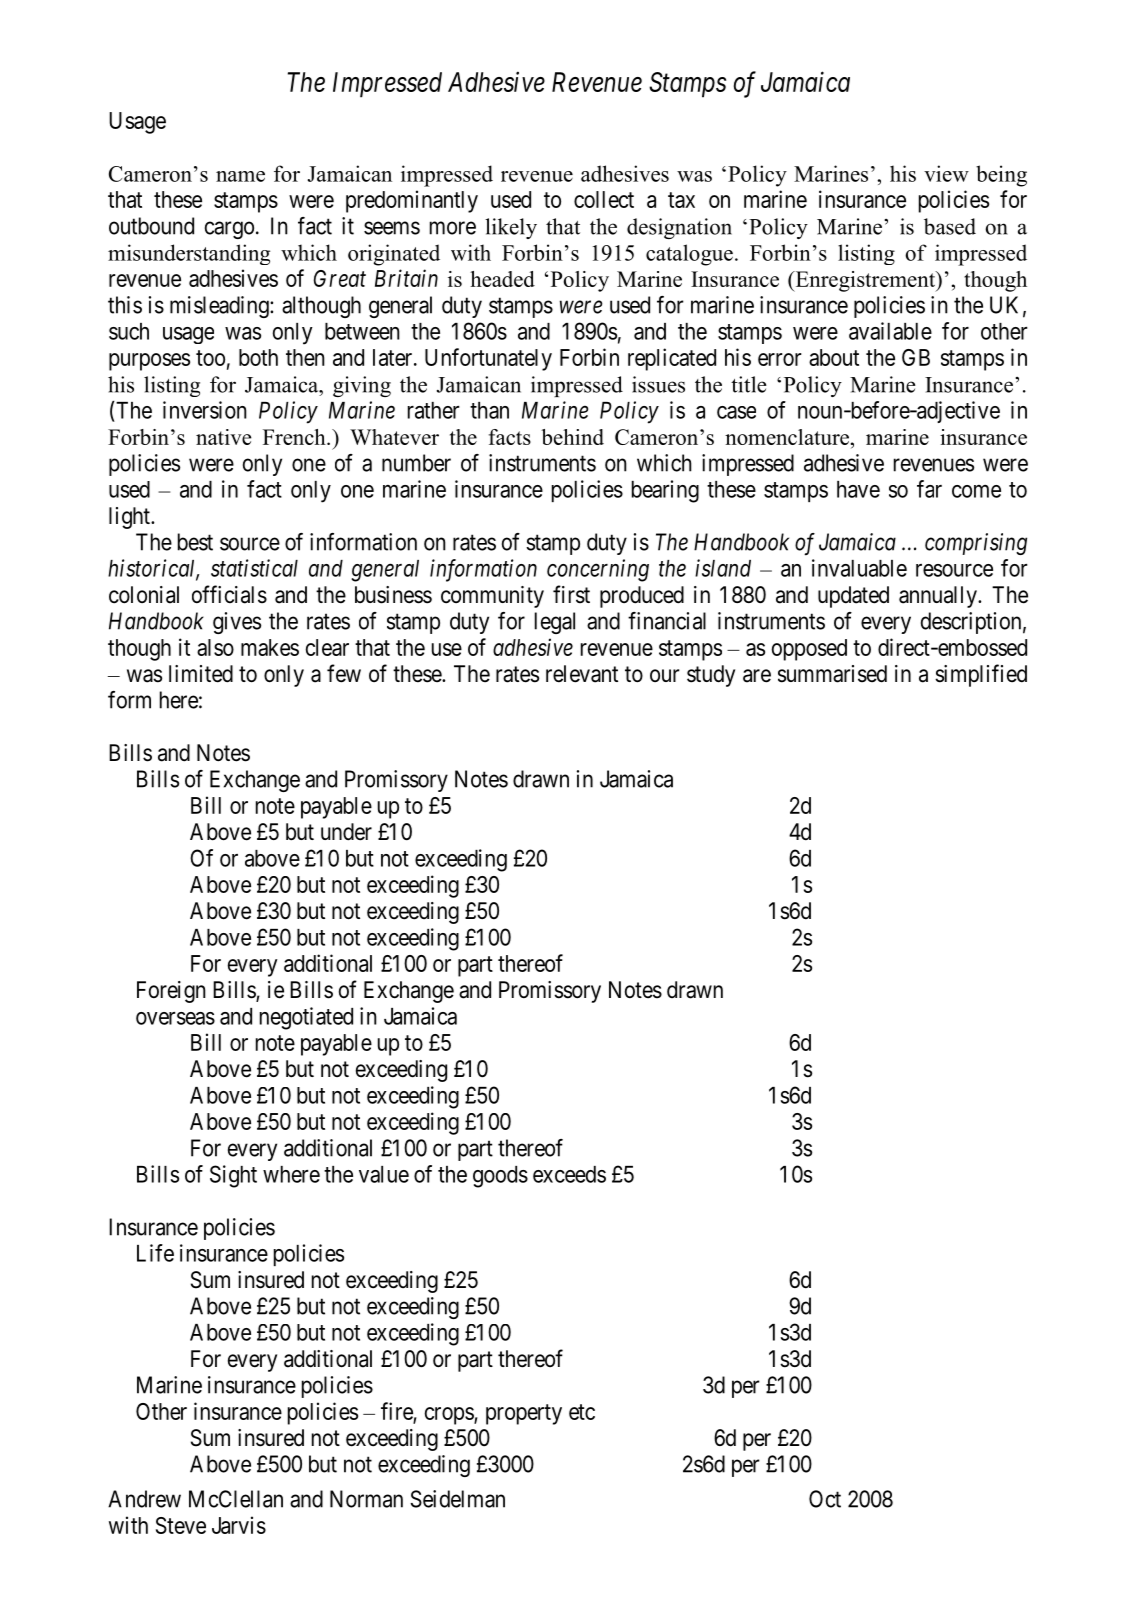  What do you see at coordinates (500, 1177) in the screenshot?
I see `goods` at bounding box center [500, 1177].
